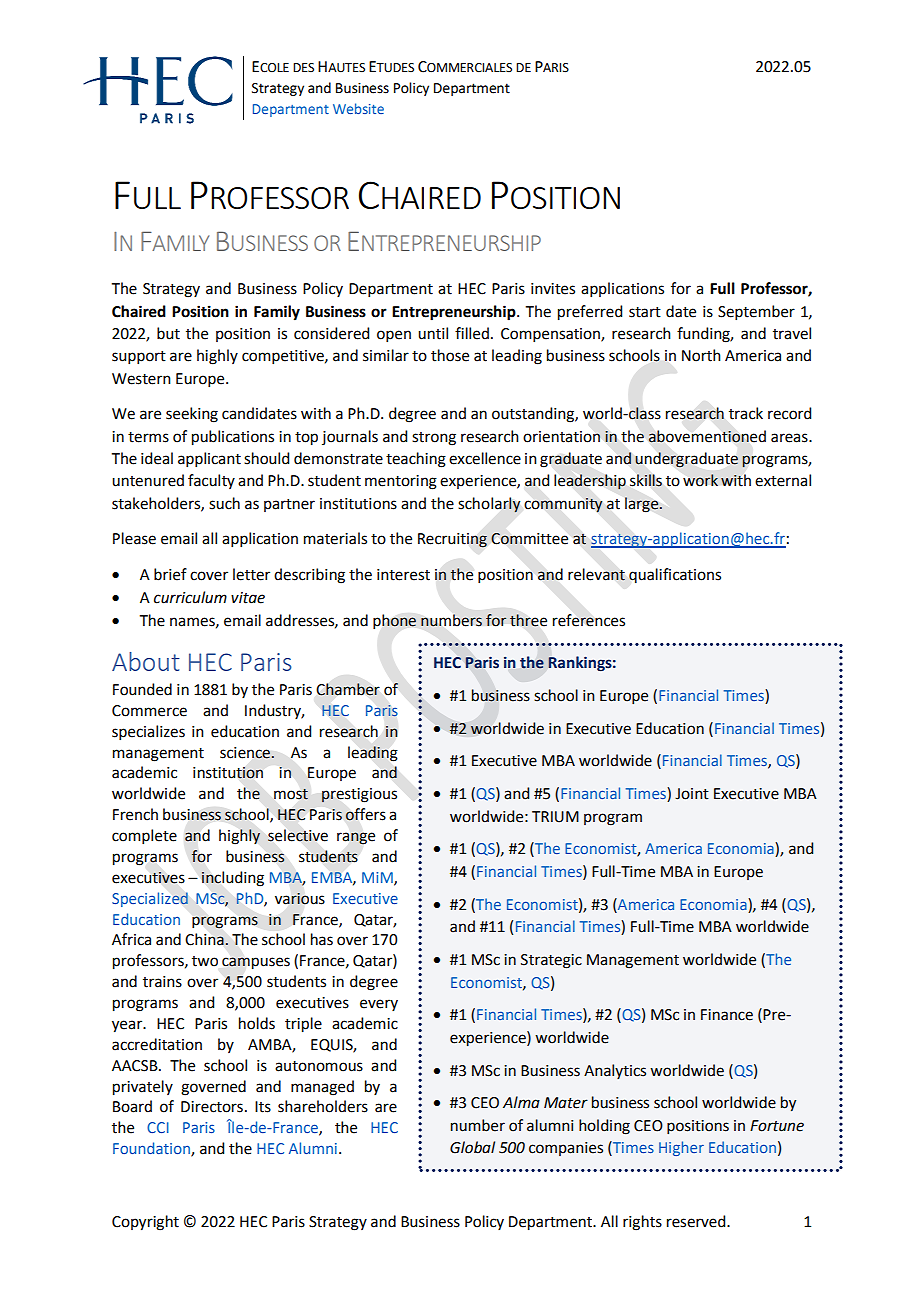 The height and width of the screenshot is (1308, 924). I want to click on Global, so click(472, 1147).
